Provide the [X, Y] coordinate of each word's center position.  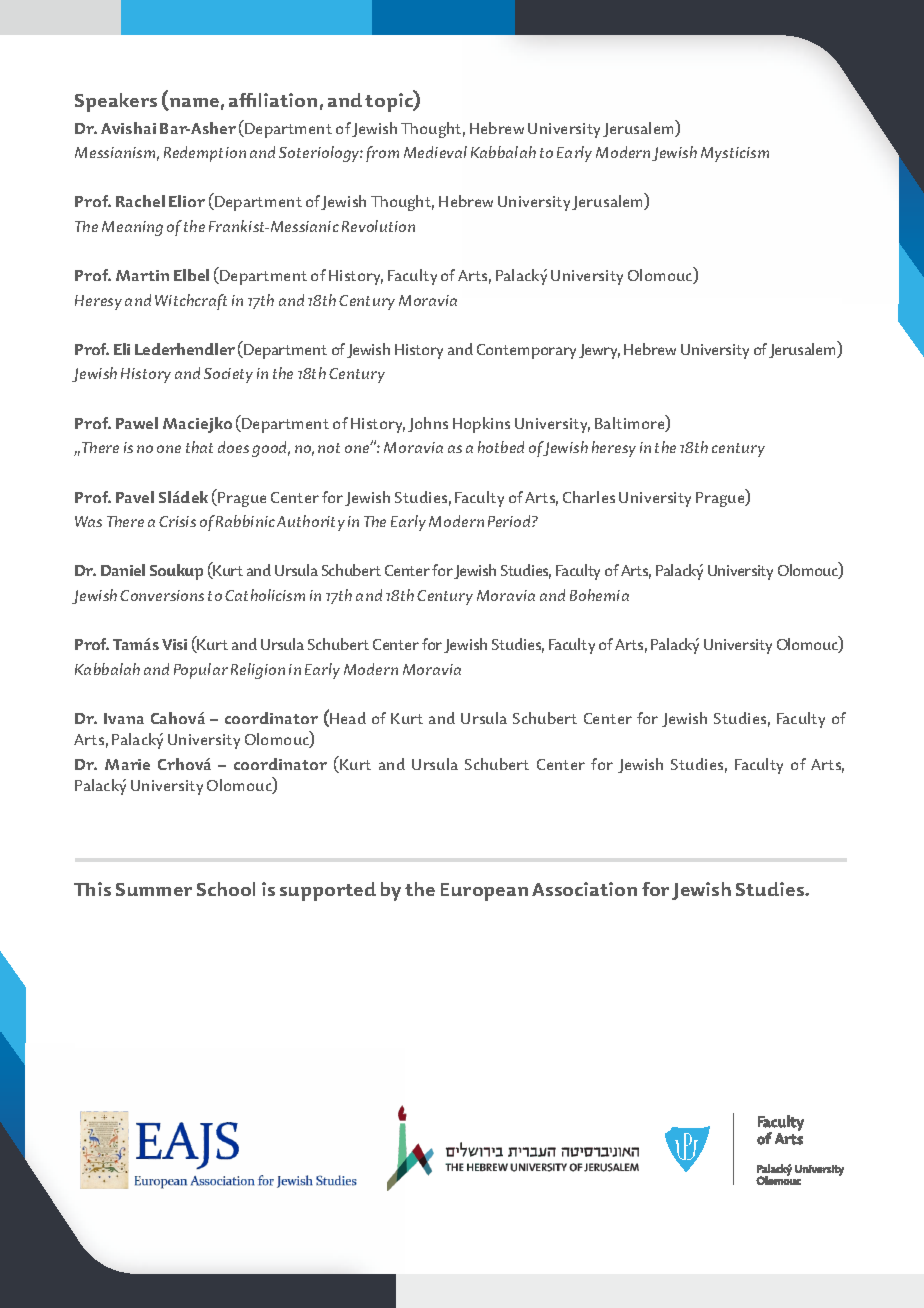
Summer [154, 889]
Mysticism [735, 154]
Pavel [135, 497]
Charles [589, 497]
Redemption [205, 154]
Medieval [435, 152]
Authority [311, 523]
